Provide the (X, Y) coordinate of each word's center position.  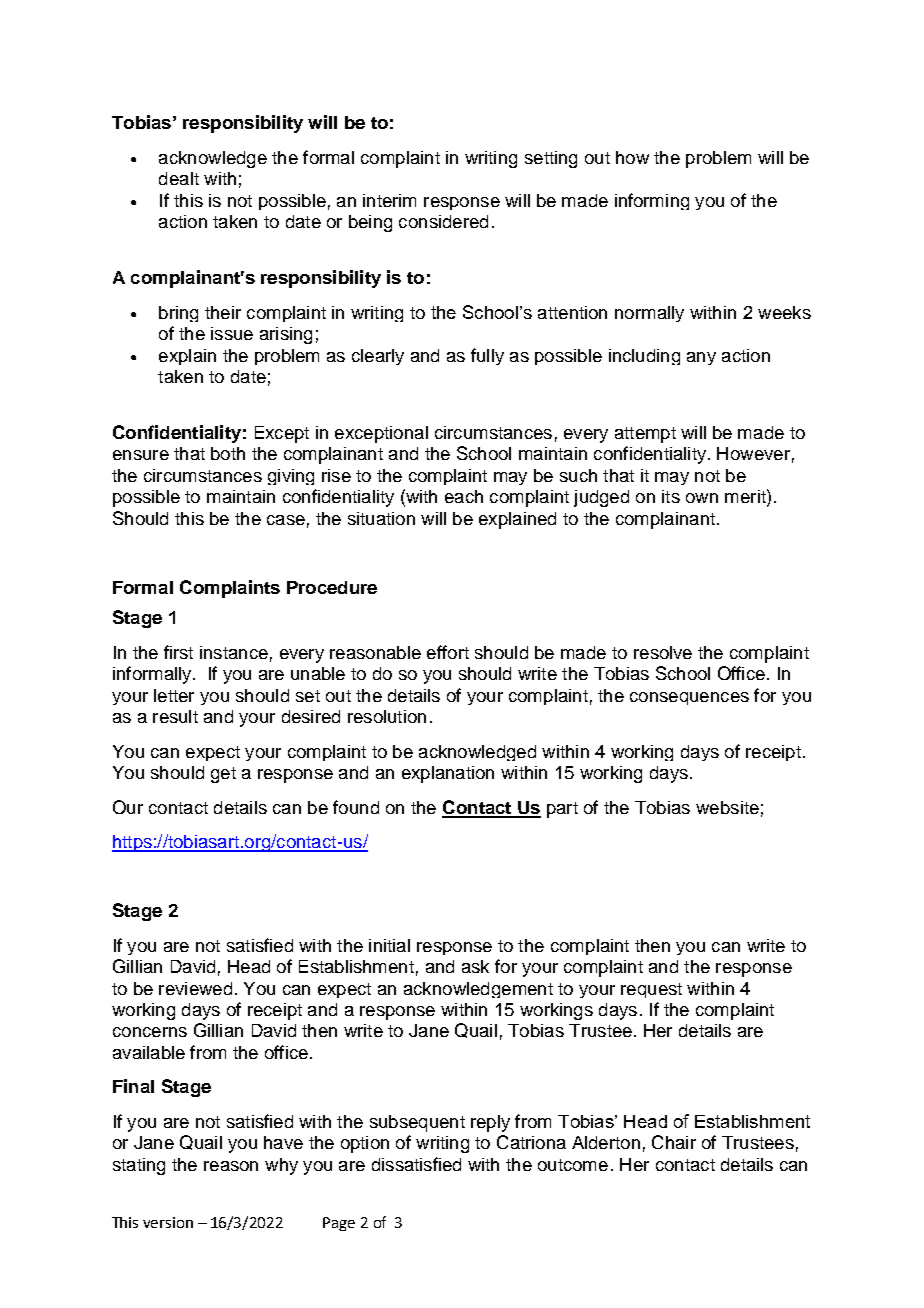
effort (448, 652)
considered (443, 221)
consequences (689, 698)
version (168, 1222)
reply (490, 1123)
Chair (674, 1142)
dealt (179, 178)
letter (174, 695)
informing (652, 201)
